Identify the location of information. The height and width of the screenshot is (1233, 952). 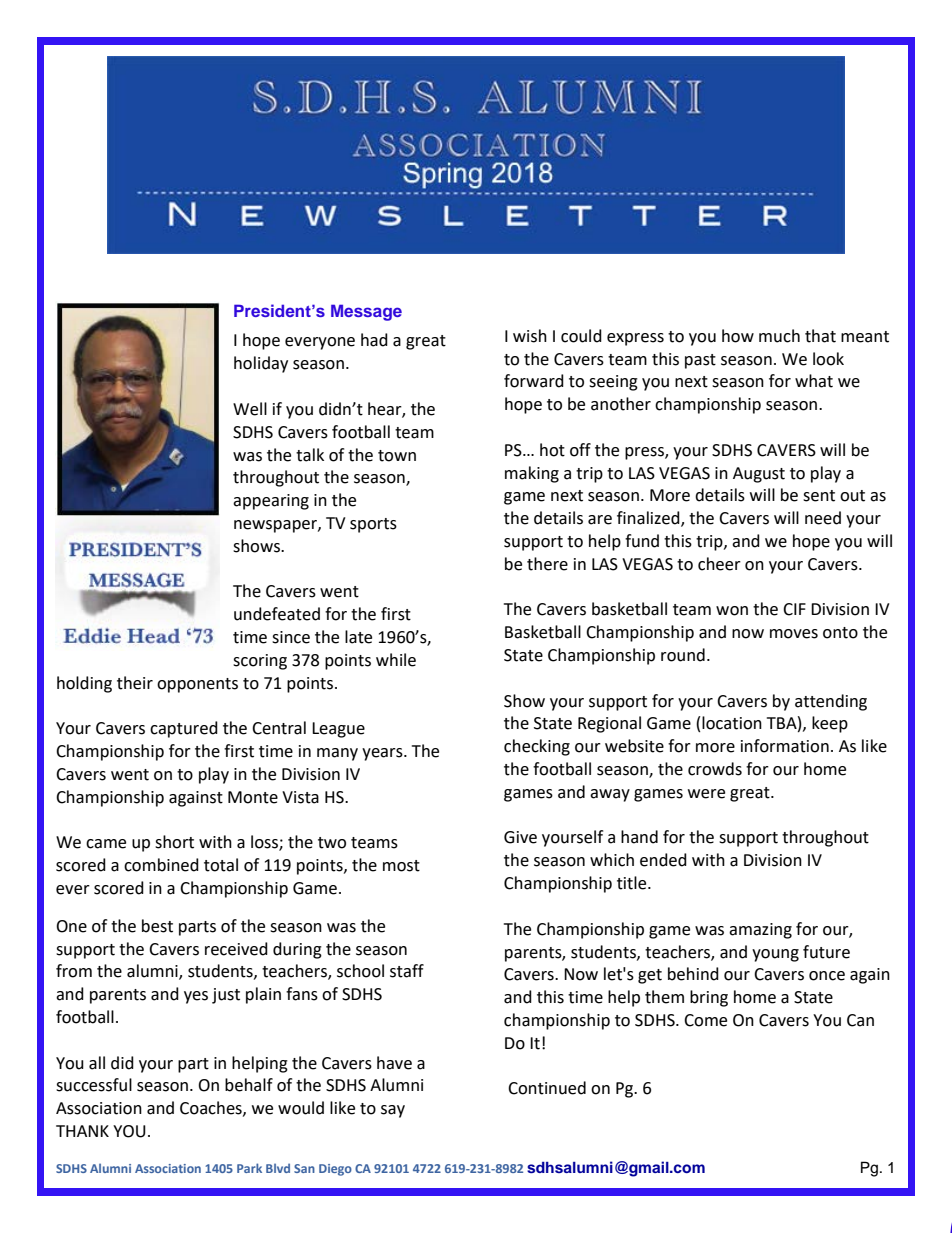
(785, 746).
